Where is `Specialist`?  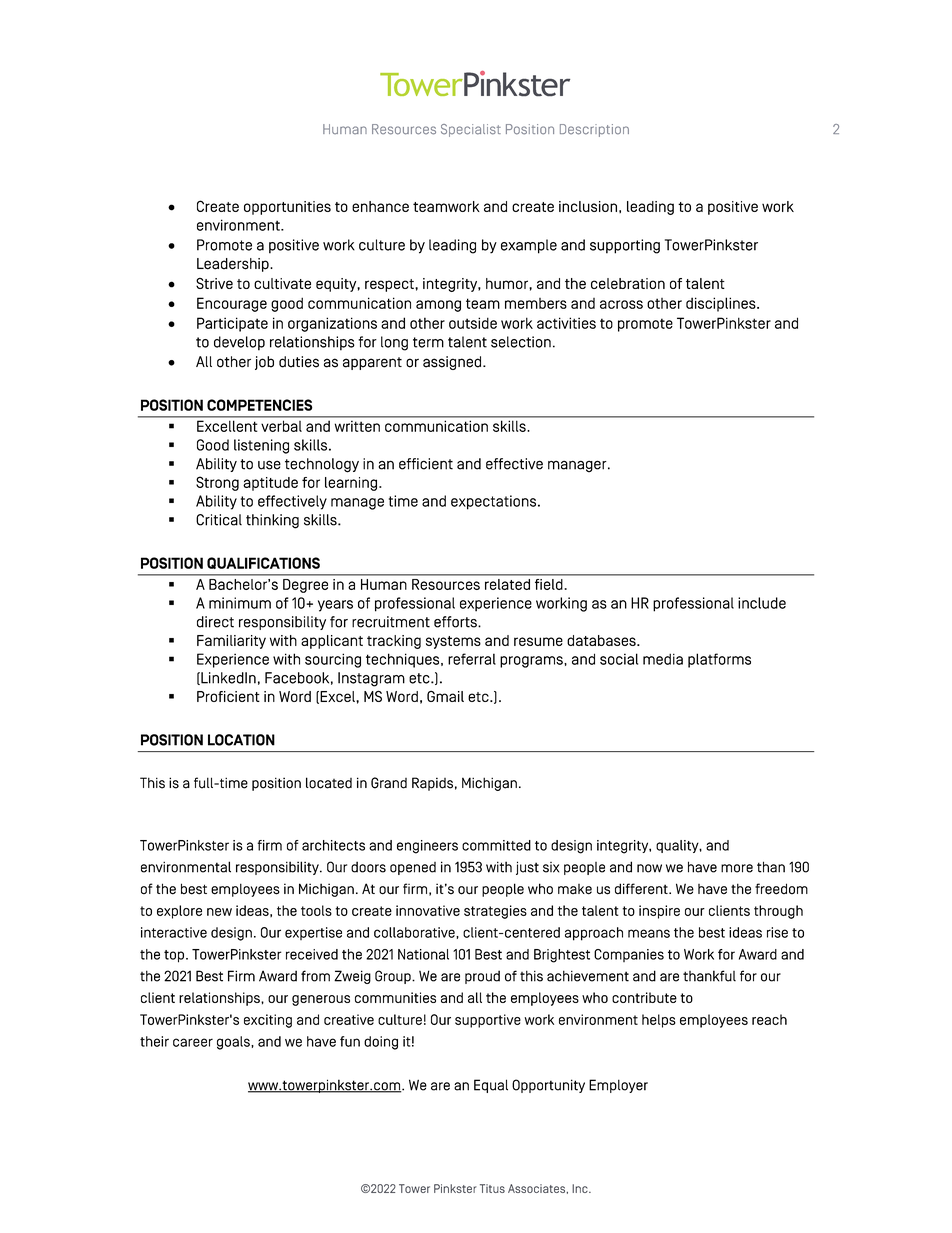
Specialist is located at coordinates (471, 130).
